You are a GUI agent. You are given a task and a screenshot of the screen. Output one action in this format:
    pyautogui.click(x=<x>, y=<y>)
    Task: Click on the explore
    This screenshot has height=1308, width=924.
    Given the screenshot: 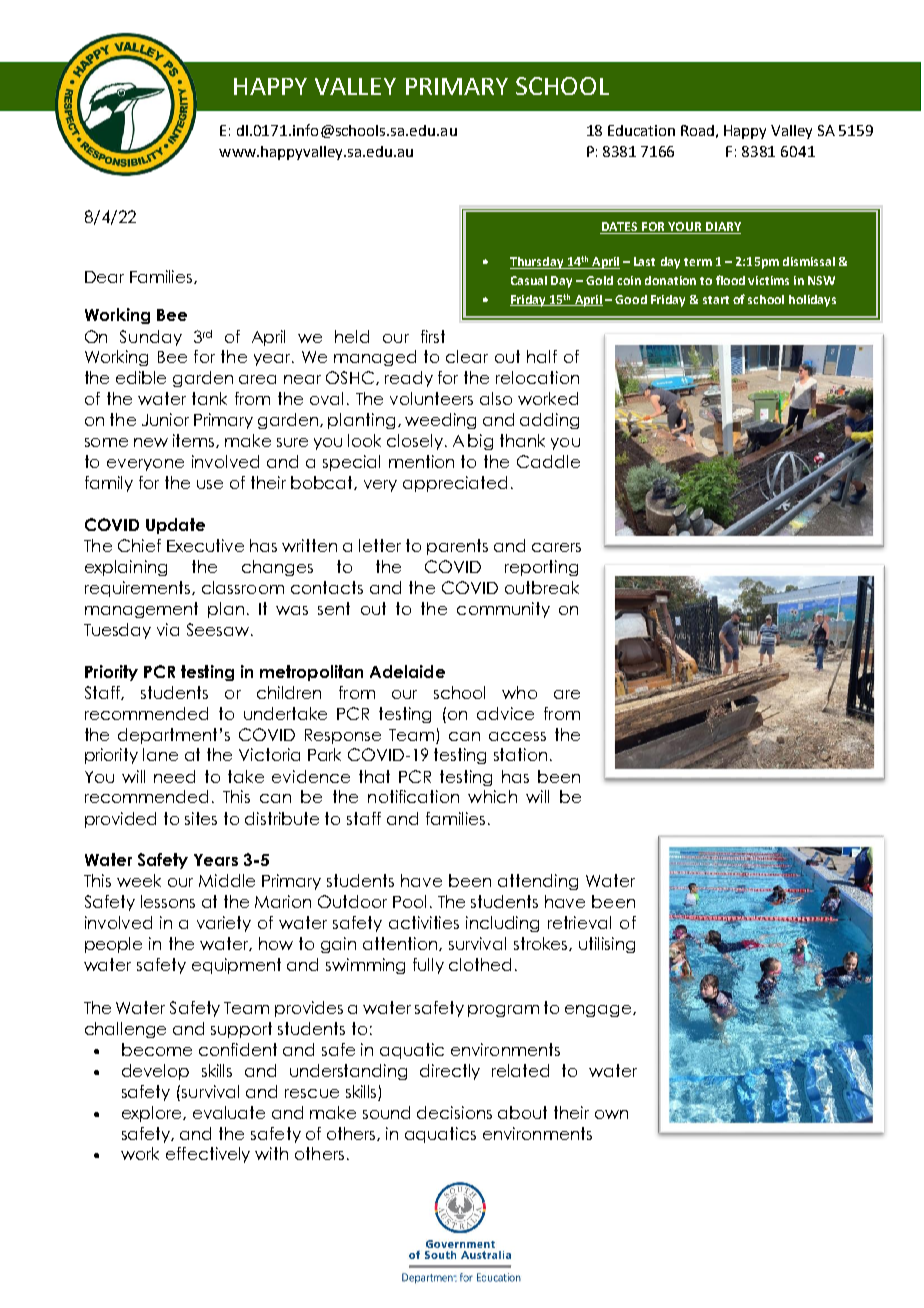 What is the action you would take?
    pyautogui.click(x=153, y=1114)
